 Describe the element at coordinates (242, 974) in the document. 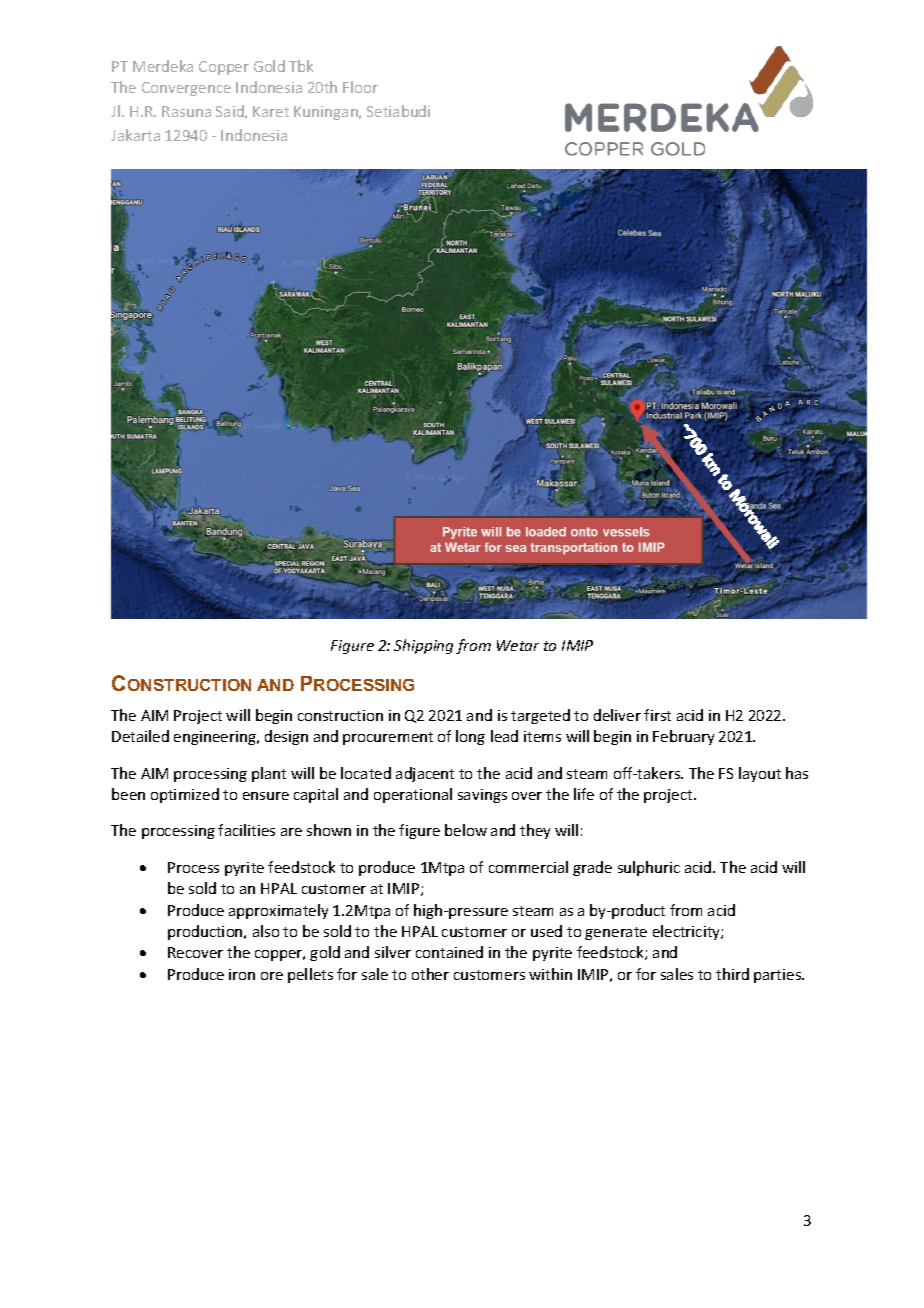

I see `iron` at that location.
